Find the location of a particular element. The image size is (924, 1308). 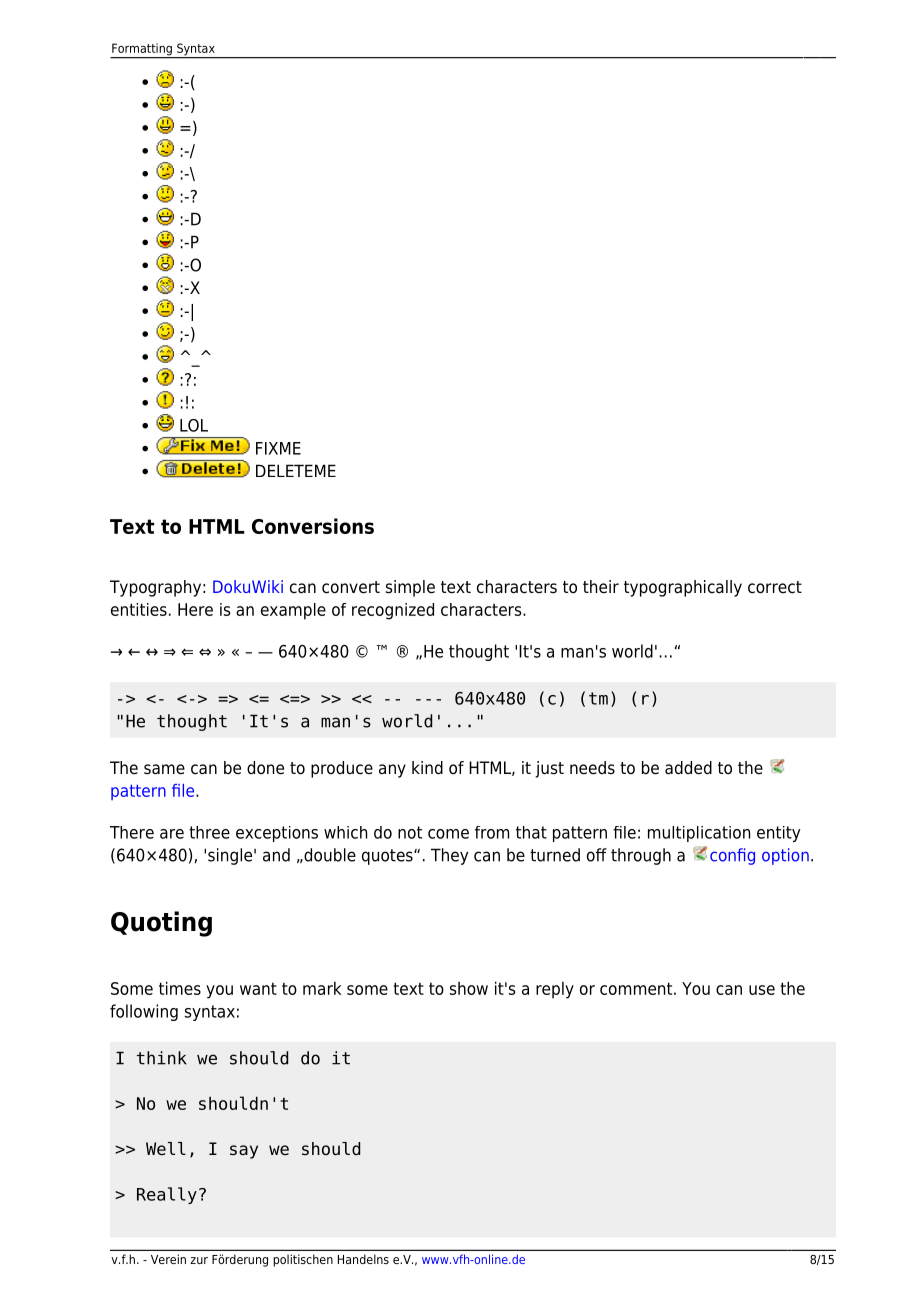

example is located at coordinates (293, 611).
